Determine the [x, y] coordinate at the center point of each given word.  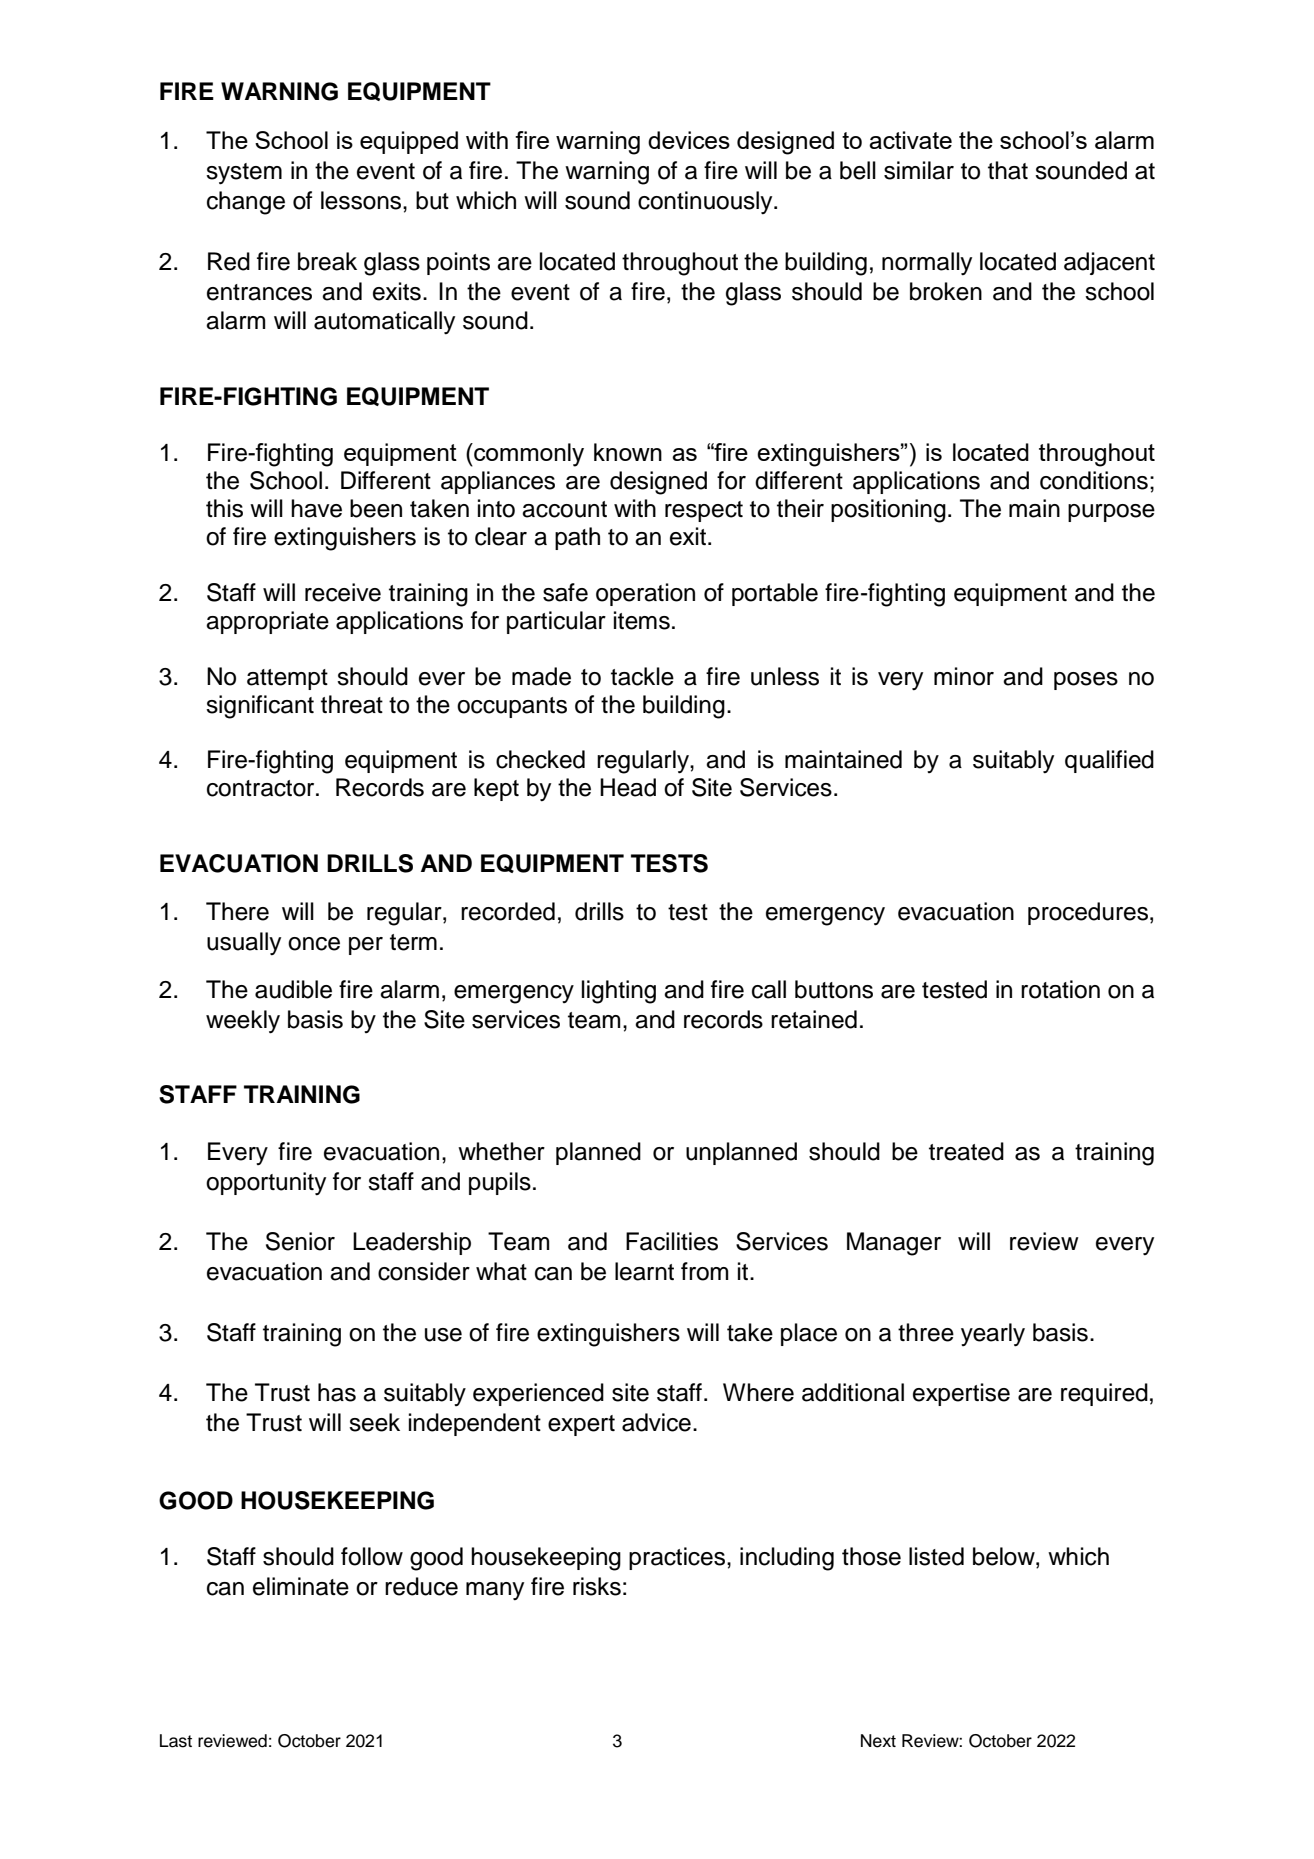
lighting [619, 992]
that [1008, 170]
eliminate [301, 1586]
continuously [706, 203]
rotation [1060, 989]
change [246, 203]
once [314, 944]
